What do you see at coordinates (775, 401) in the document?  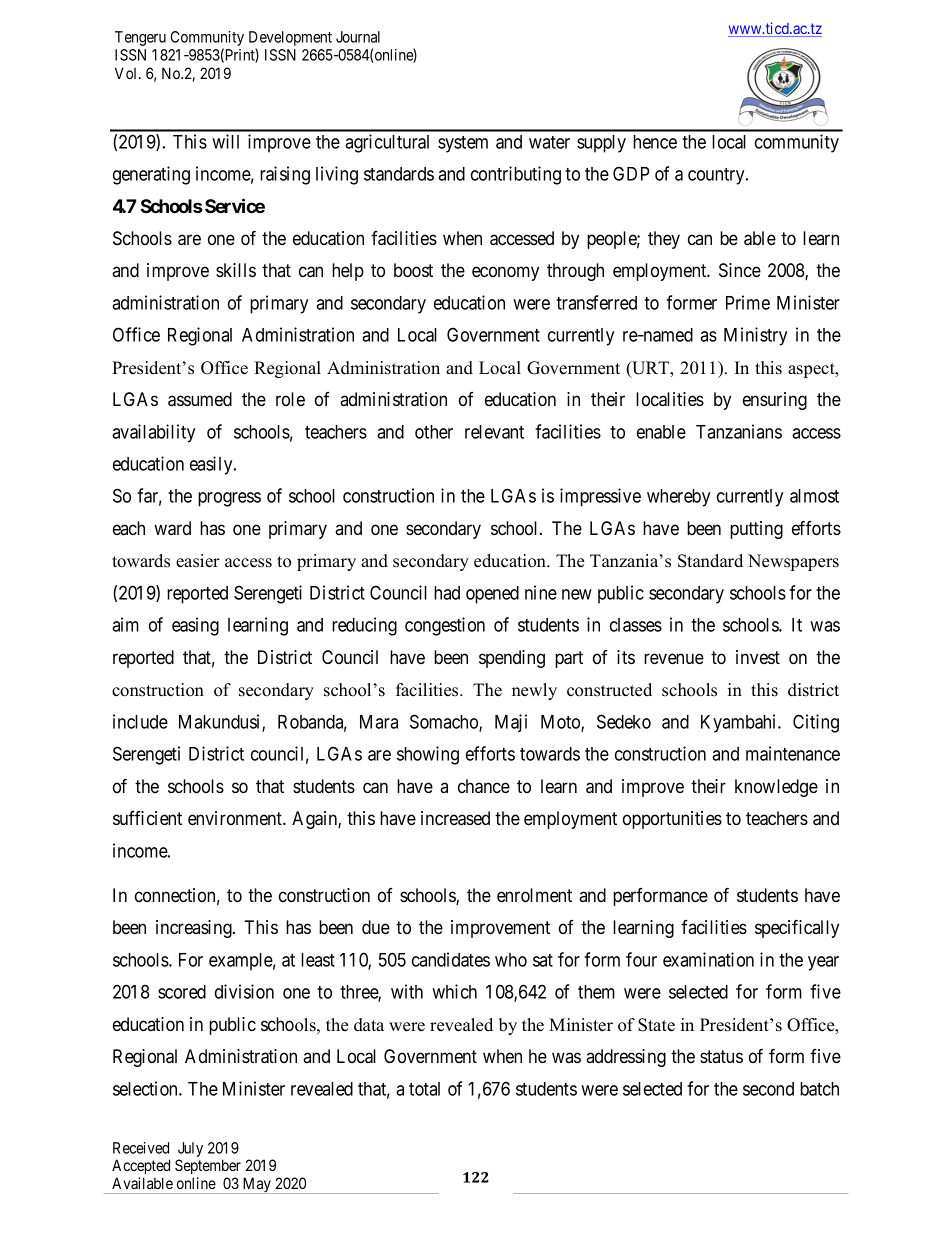 I see `ensuring` at bounding box center [775, 401].
